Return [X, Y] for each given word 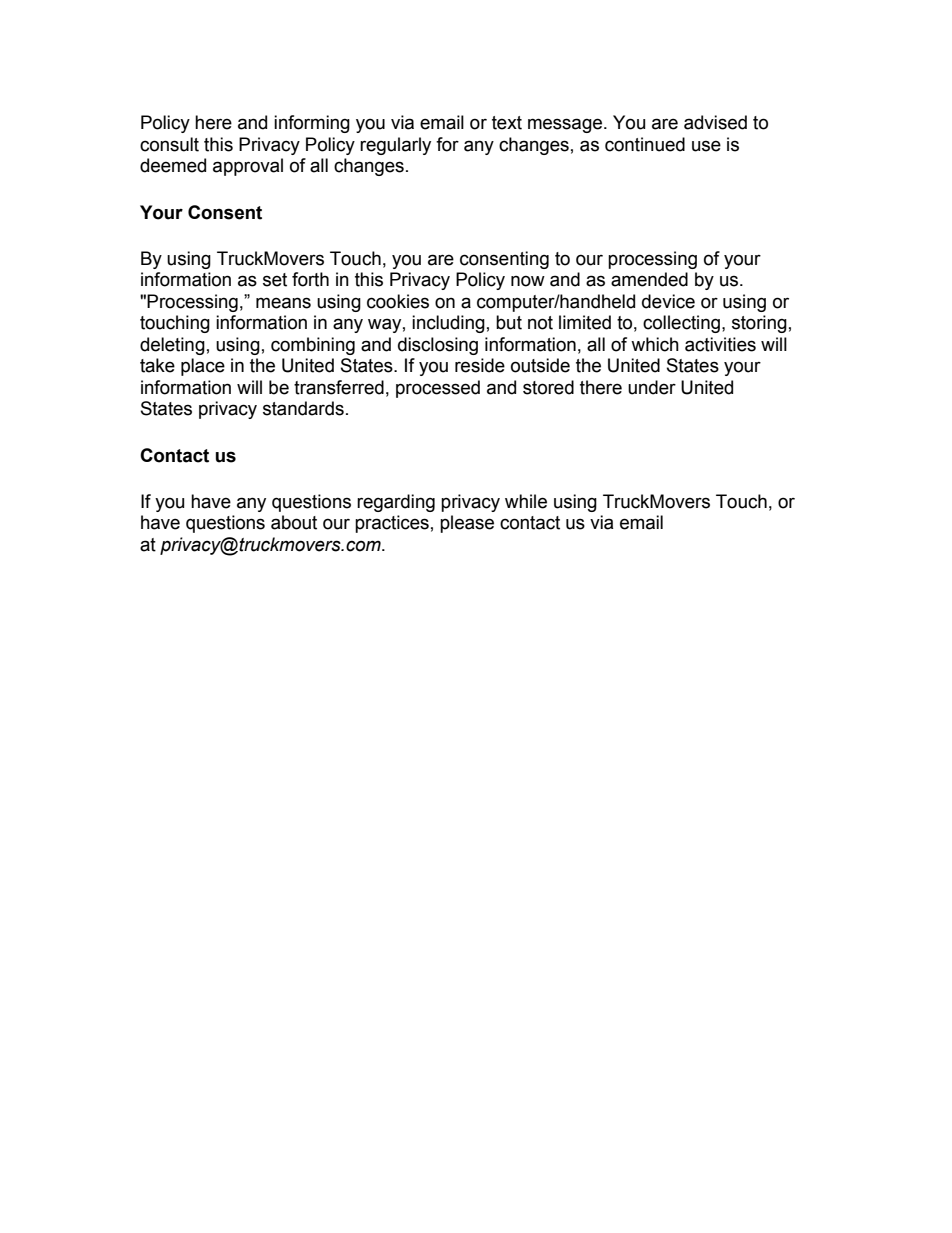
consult [169, 144]
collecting [681, 324]
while [526, 501]
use [706, 146]
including [448, 324]
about [294, 522]
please [467, 524]
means [283, 303]
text [507, 123]
